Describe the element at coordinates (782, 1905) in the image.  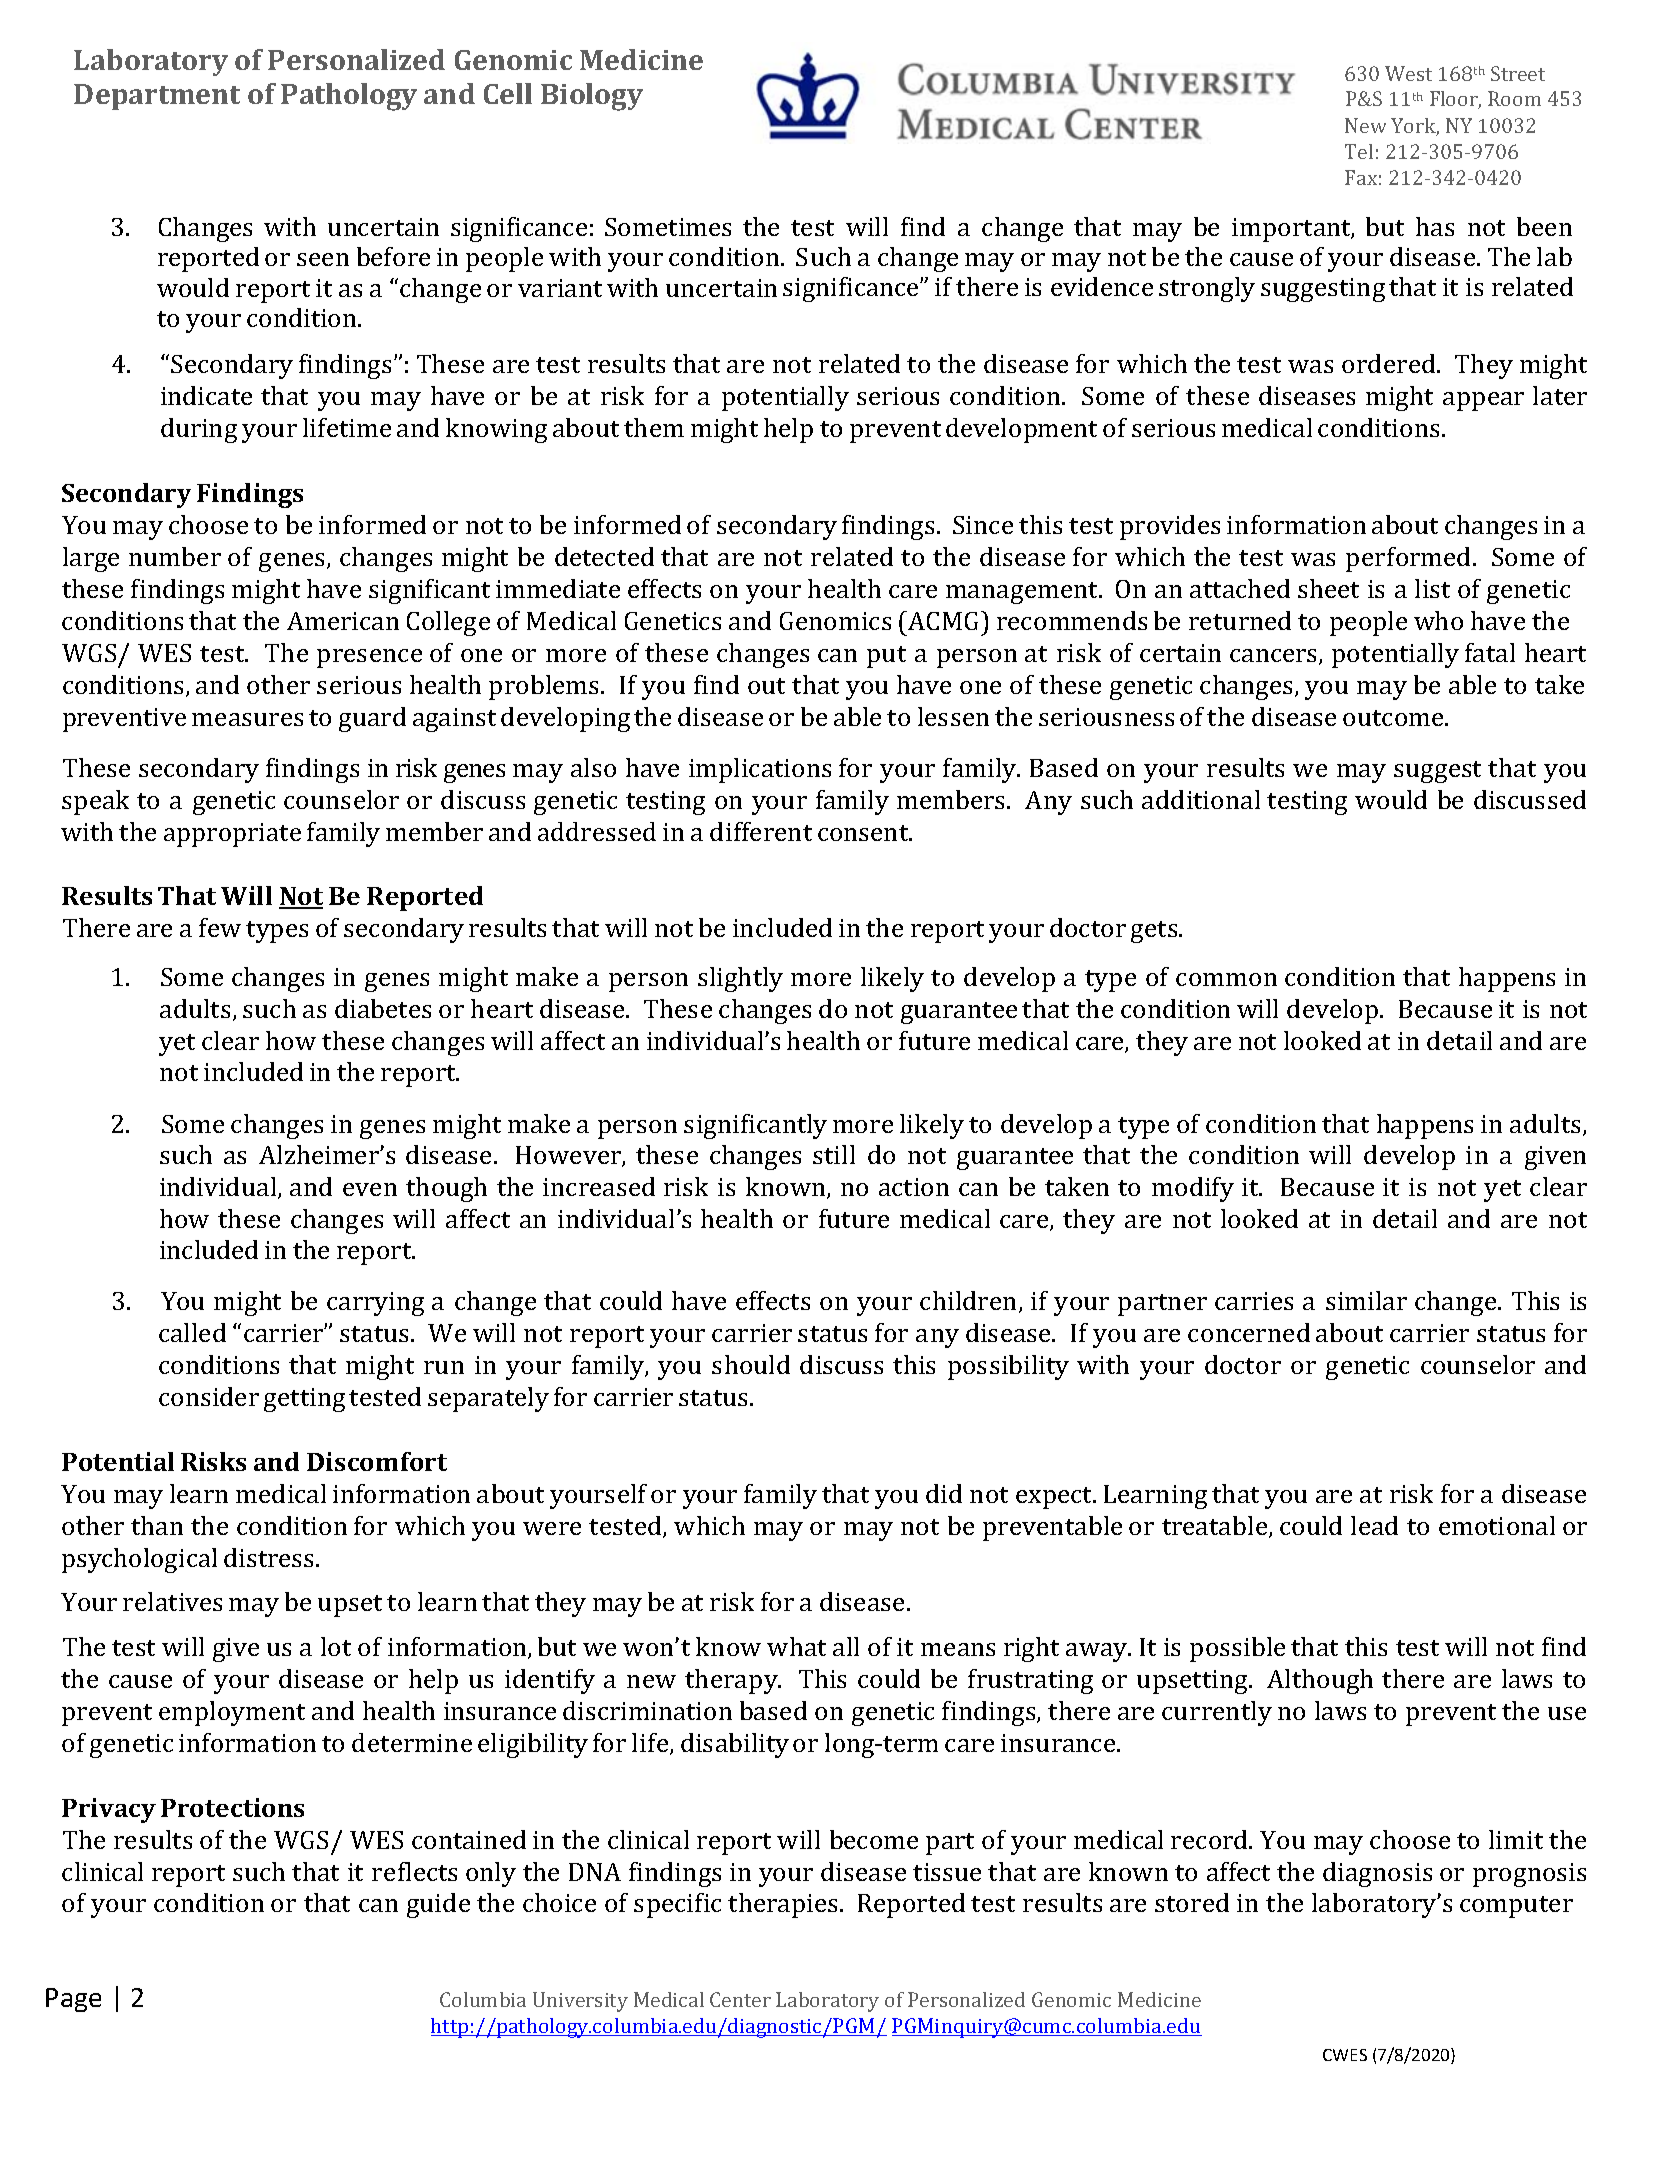
I see `therapies` at that location.
